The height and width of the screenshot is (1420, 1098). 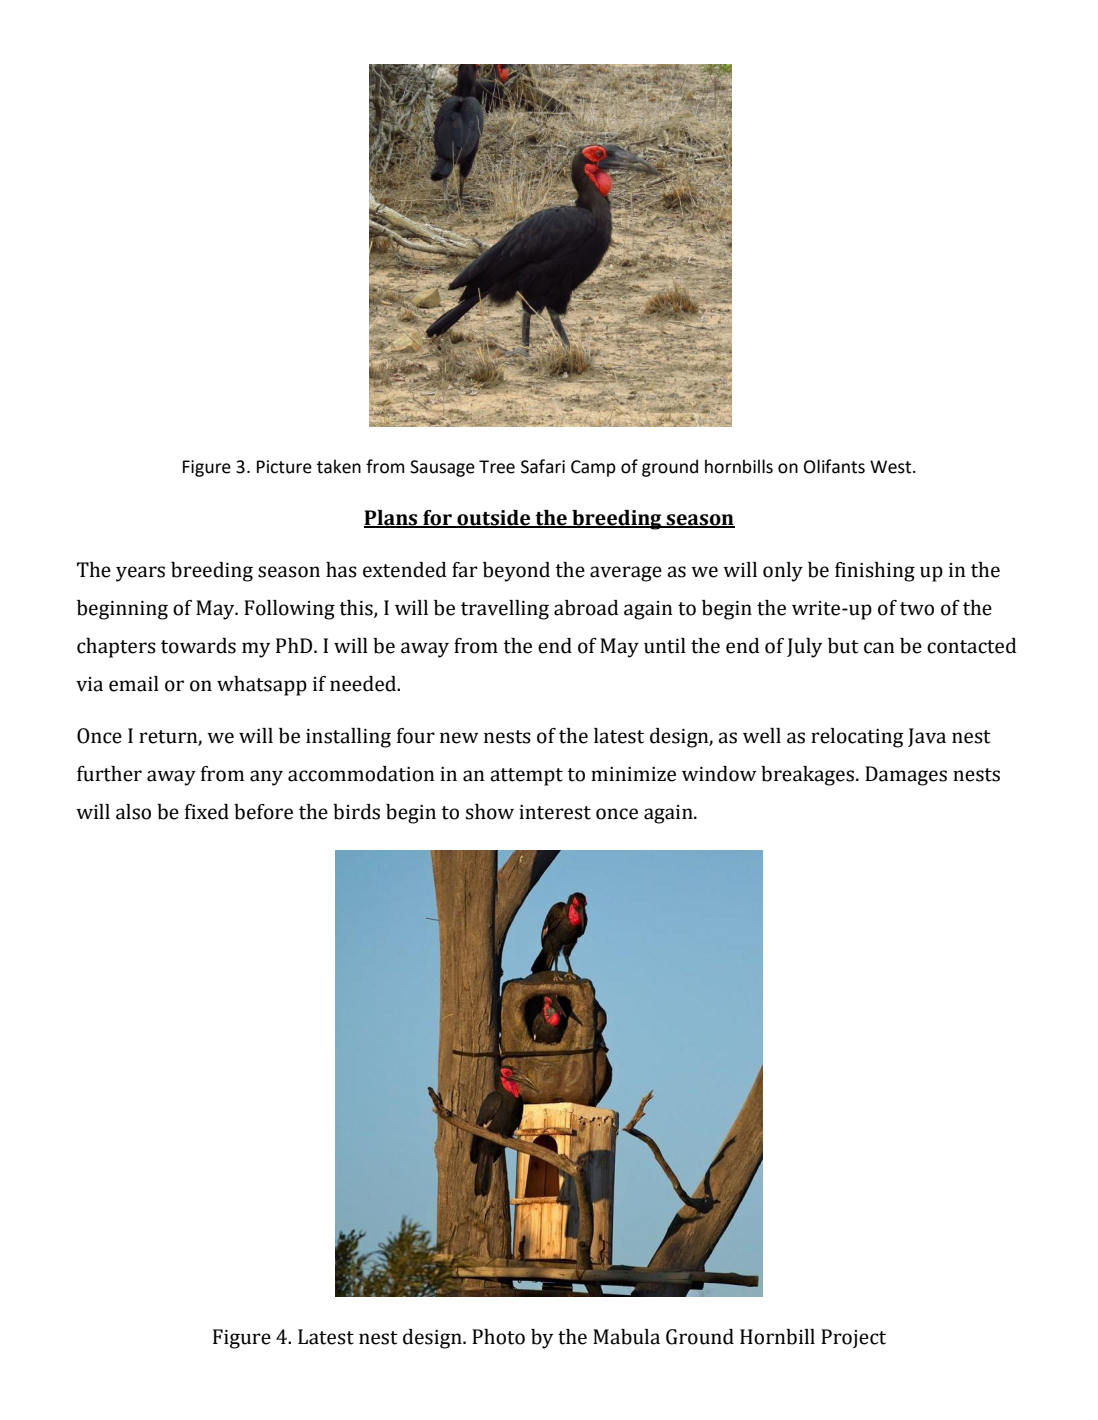 I want to click on Picture, so click(x=284, y=467).
